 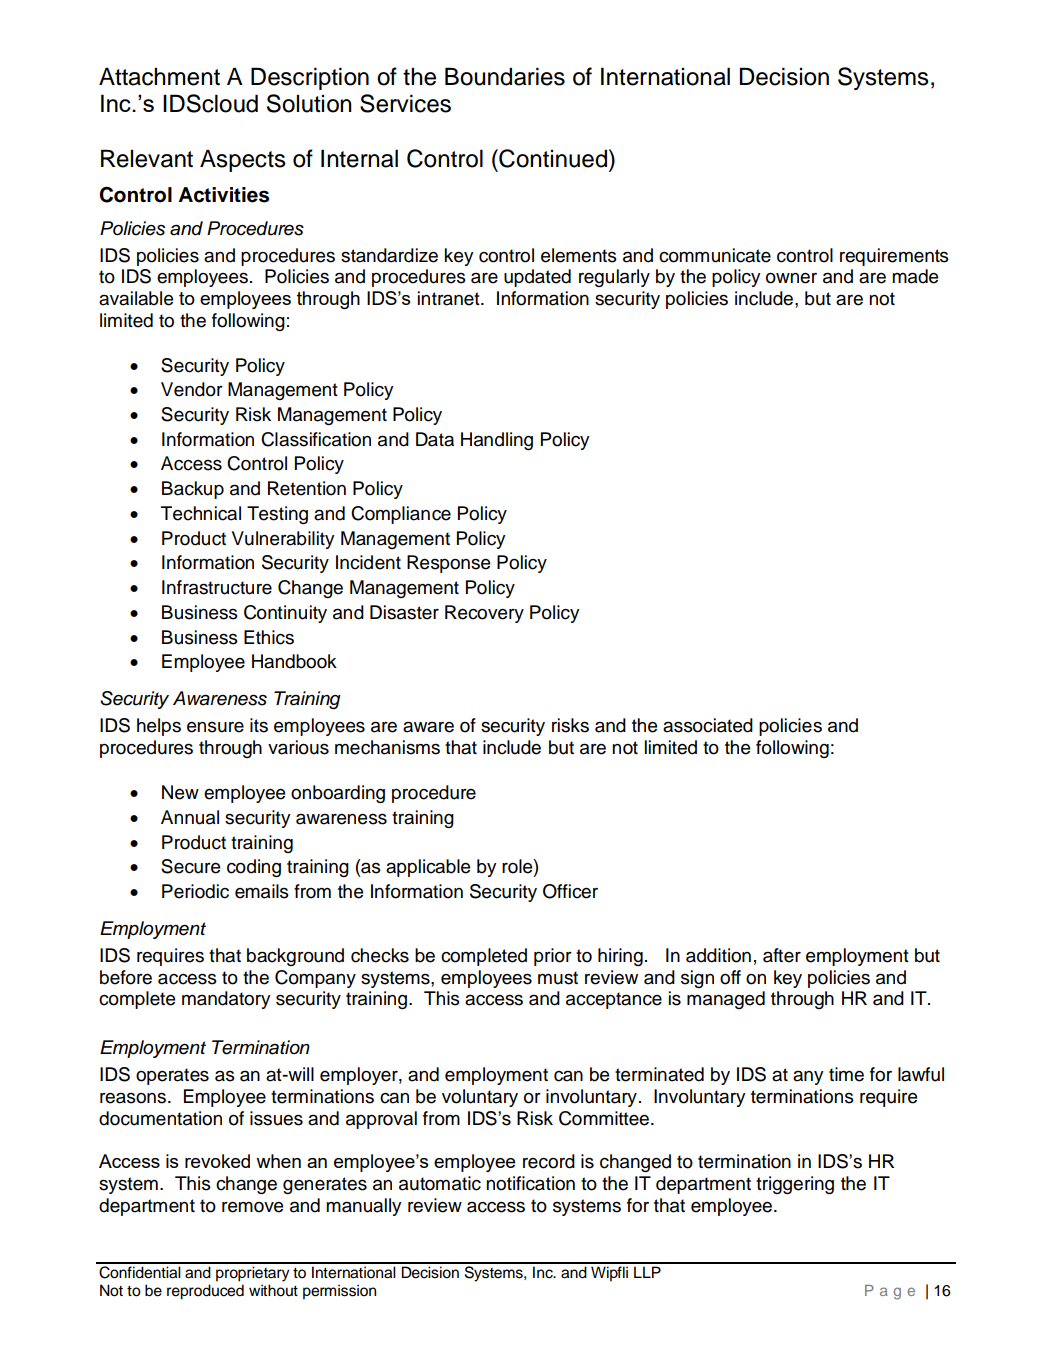 I want to click on Boundaries, so click(x=505, y=76).
